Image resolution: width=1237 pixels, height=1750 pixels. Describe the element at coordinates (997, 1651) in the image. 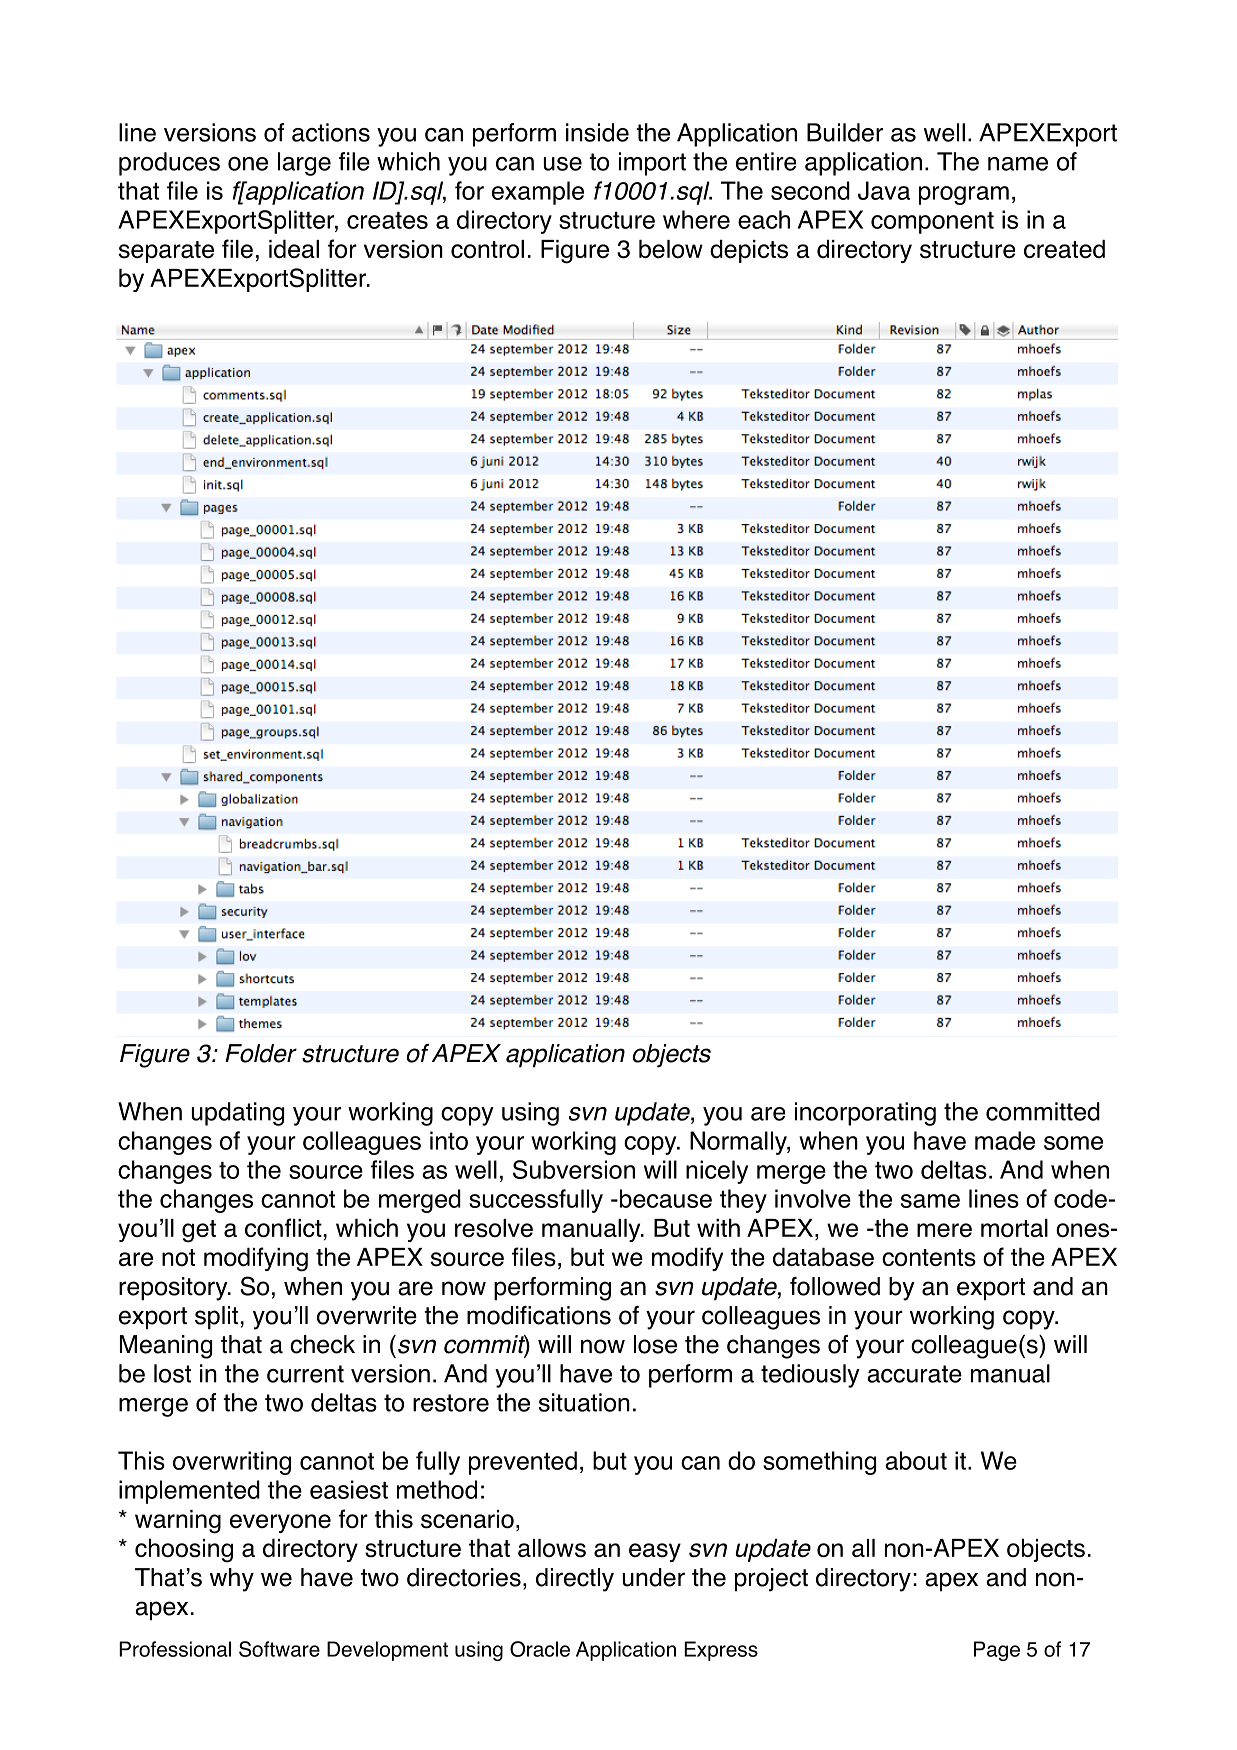

I see `Page` at that location.
